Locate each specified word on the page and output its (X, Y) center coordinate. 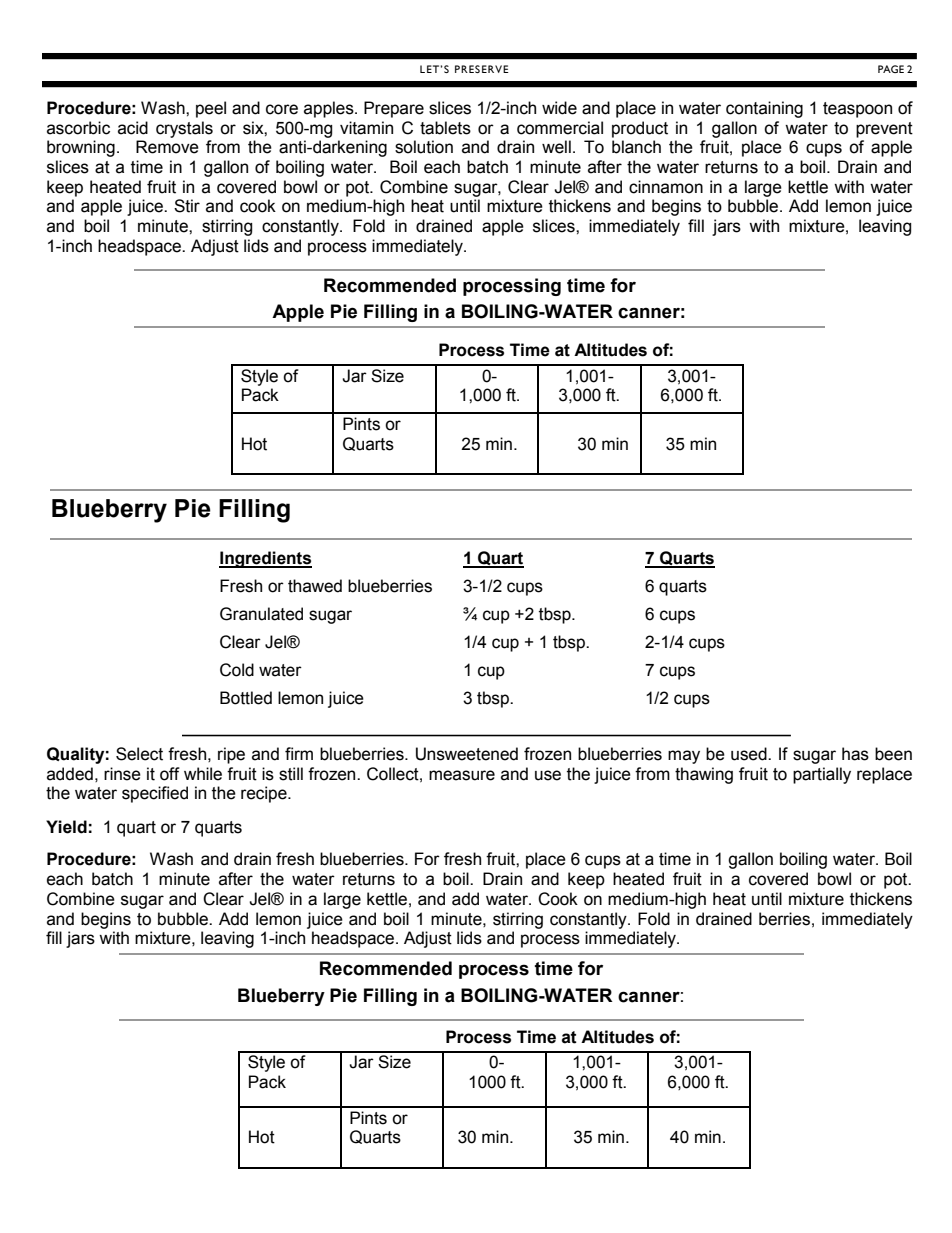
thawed (315, 586)
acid (133, 128)
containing (764, 109)
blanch (636, 147)
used (750, 754)
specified (155, 794)
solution (424, 147)
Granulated (261, 614)
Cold (237, 670)
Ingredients (265, 559)
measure (462, 775)
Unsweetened (467, 754)
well (556, 147)
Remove (167, 147)
